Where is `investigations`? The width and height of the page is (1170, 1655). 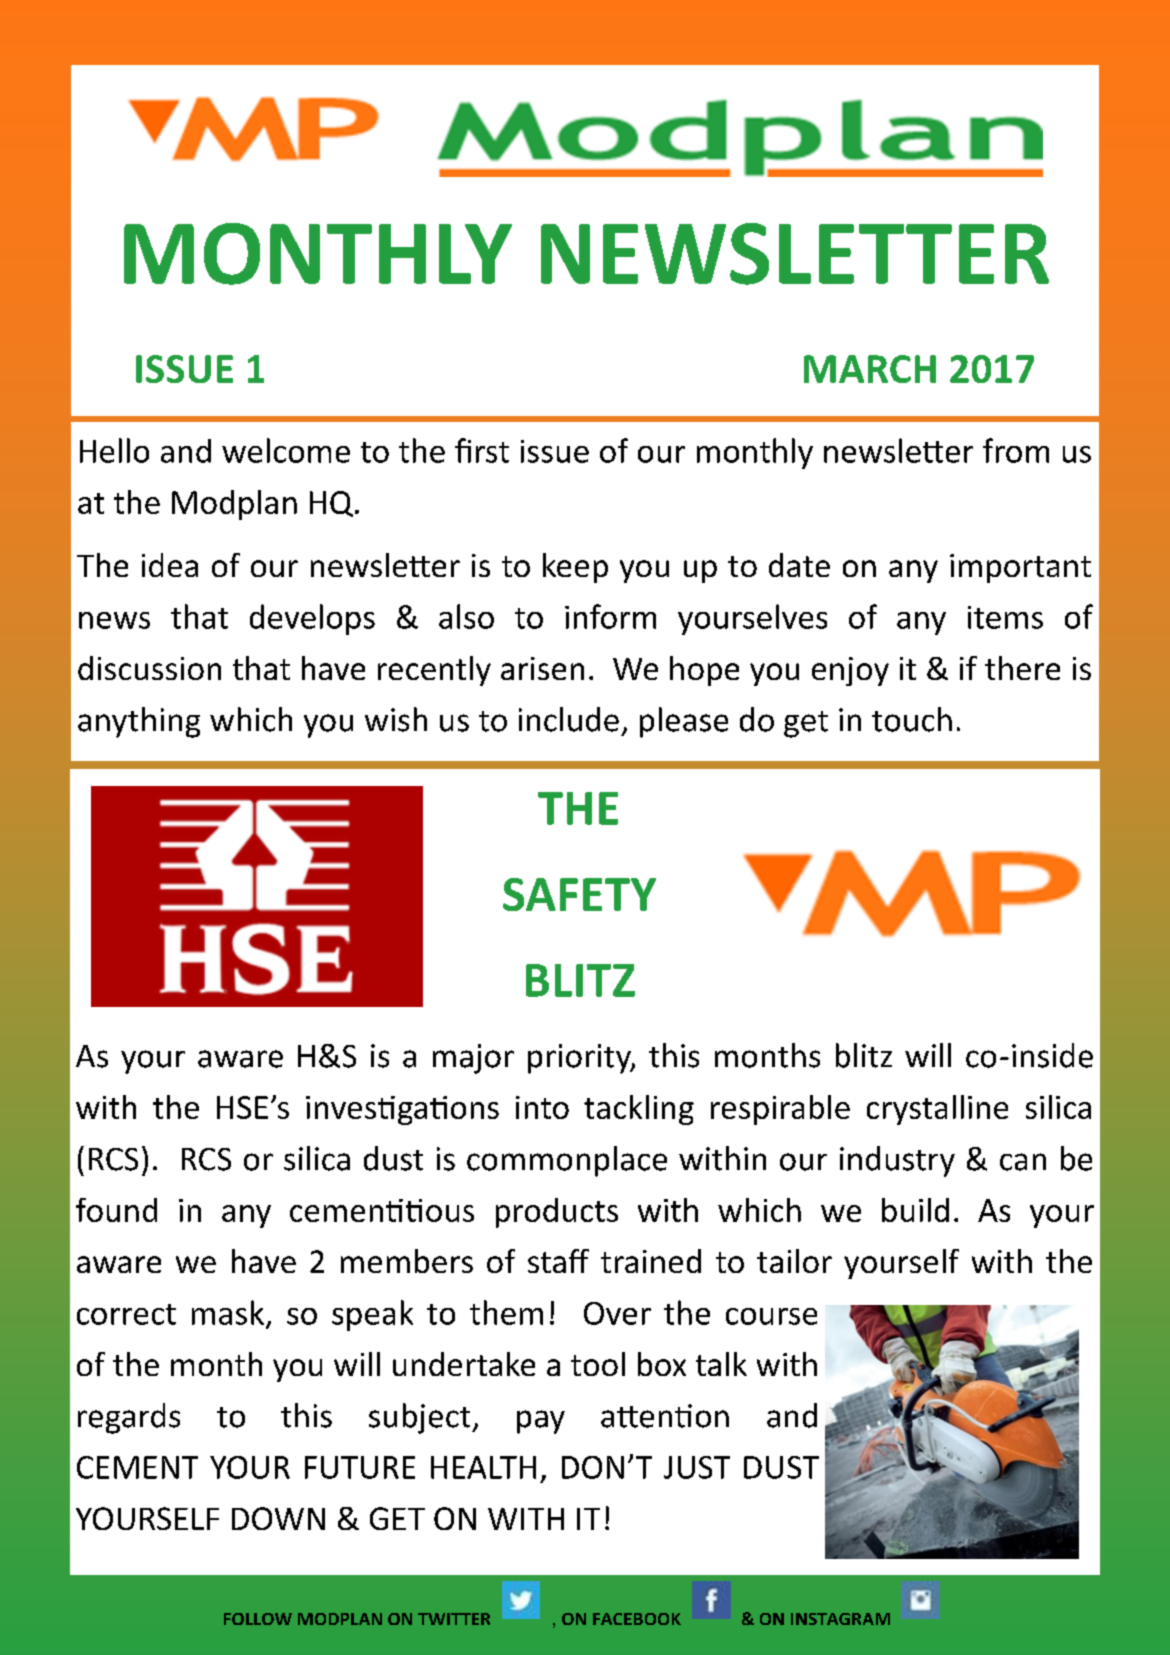 investigations is located at coordinates (402, 1110).
